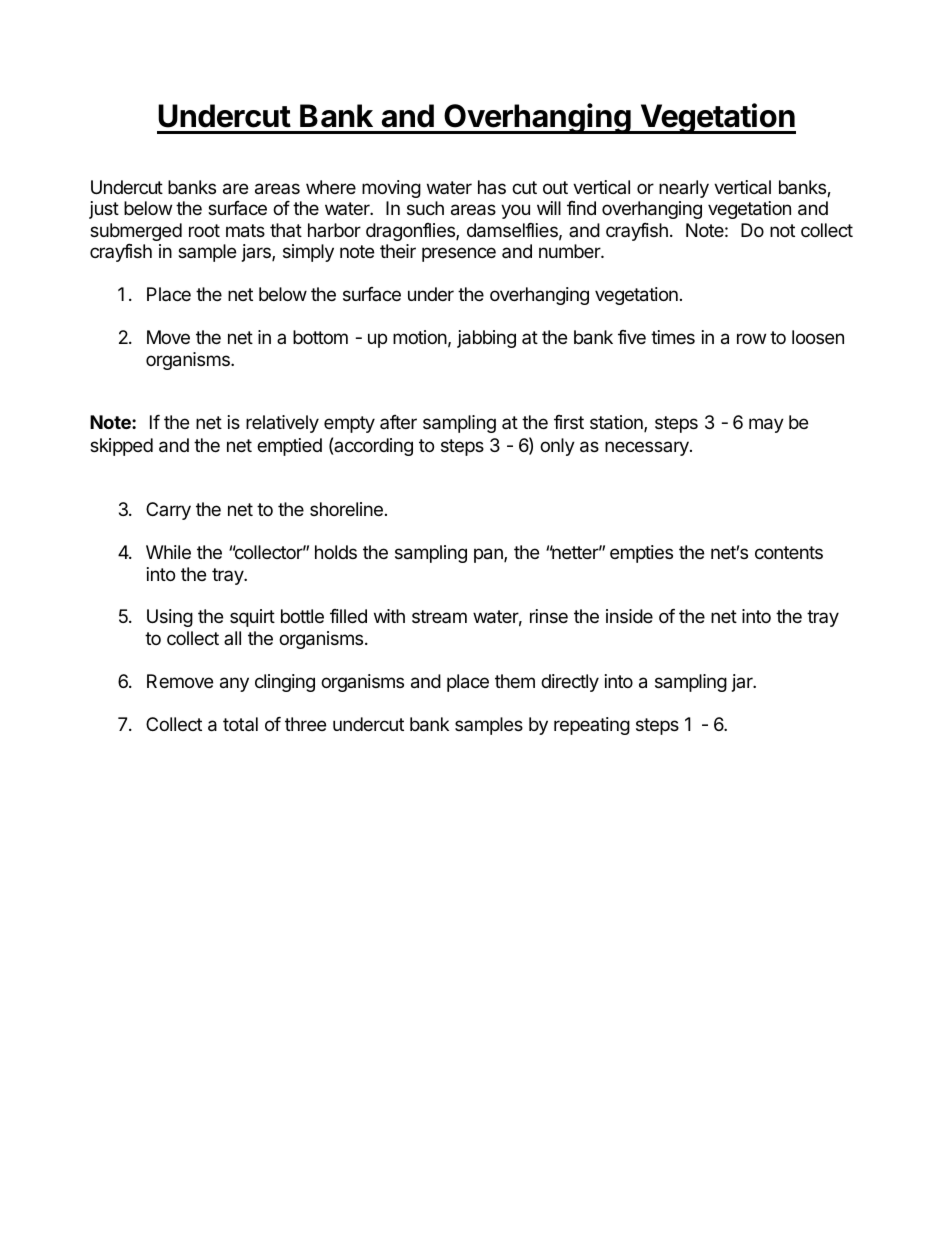 The image size is (952, 1233). I want to click on nearly, so click(684, 189).
